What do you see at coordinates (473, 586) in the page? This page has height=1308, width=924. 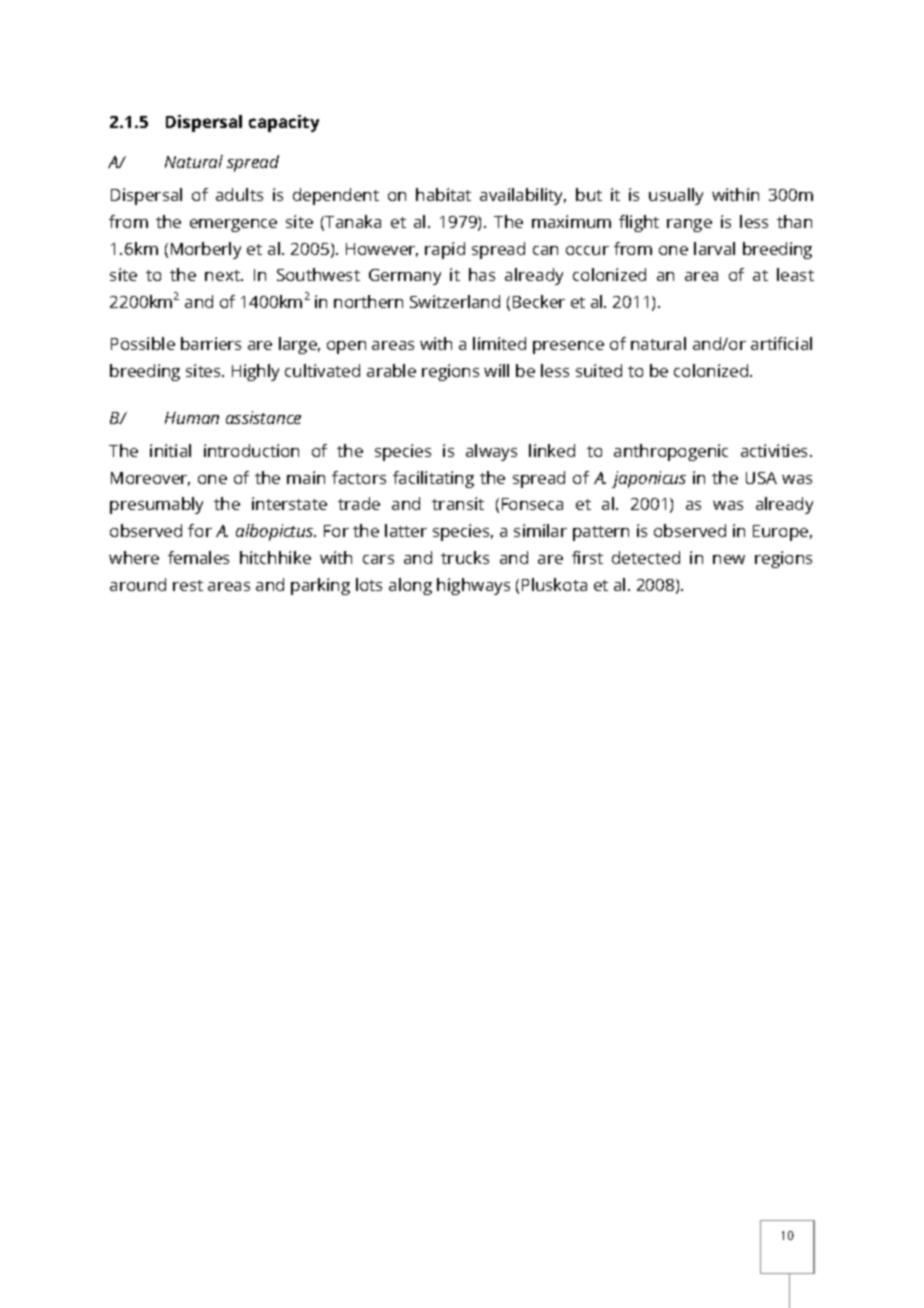 I see `highways` at bounding box center [473, 586].
